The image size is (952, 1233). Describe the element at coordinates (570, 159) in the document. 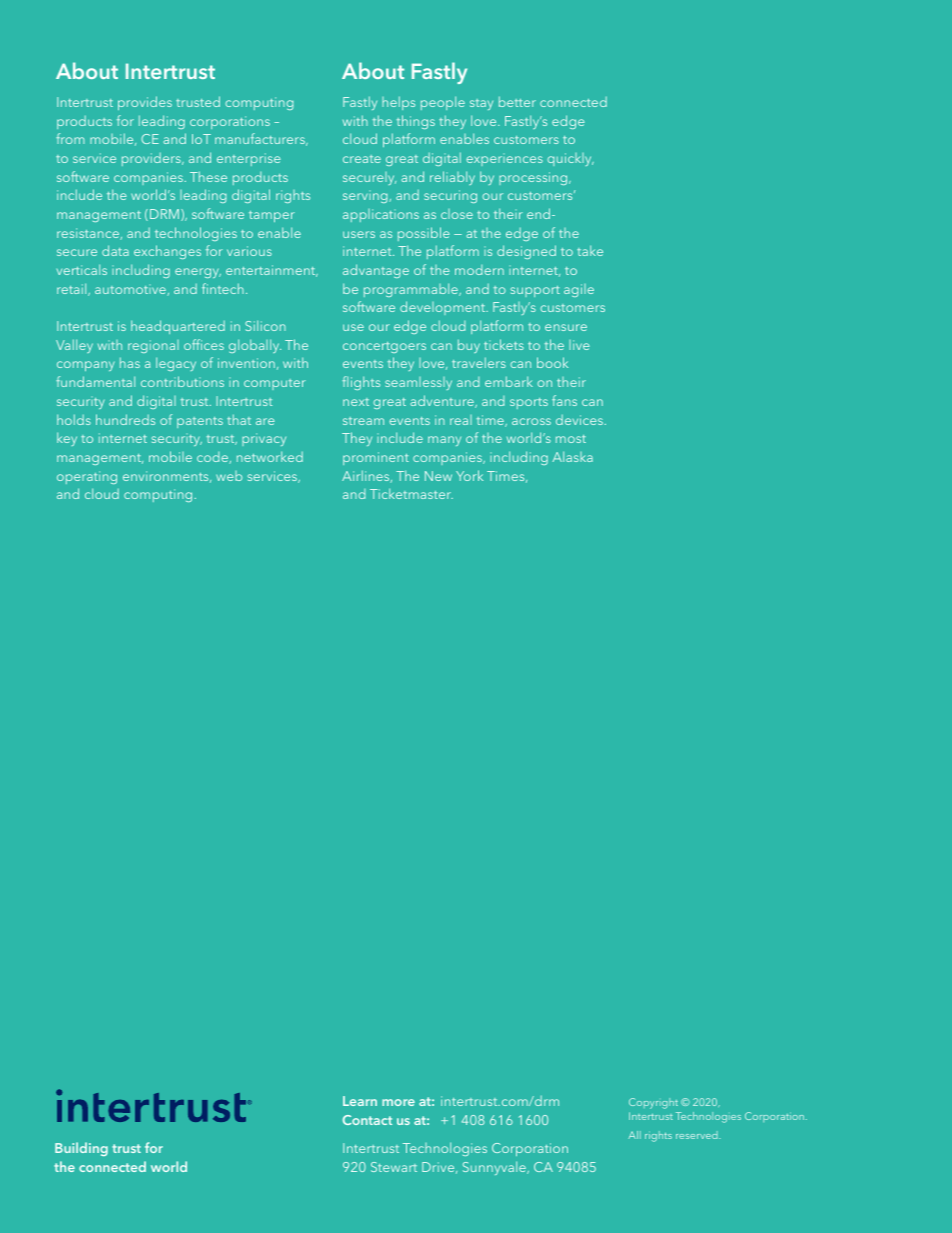

I see `quickly` at that location.
